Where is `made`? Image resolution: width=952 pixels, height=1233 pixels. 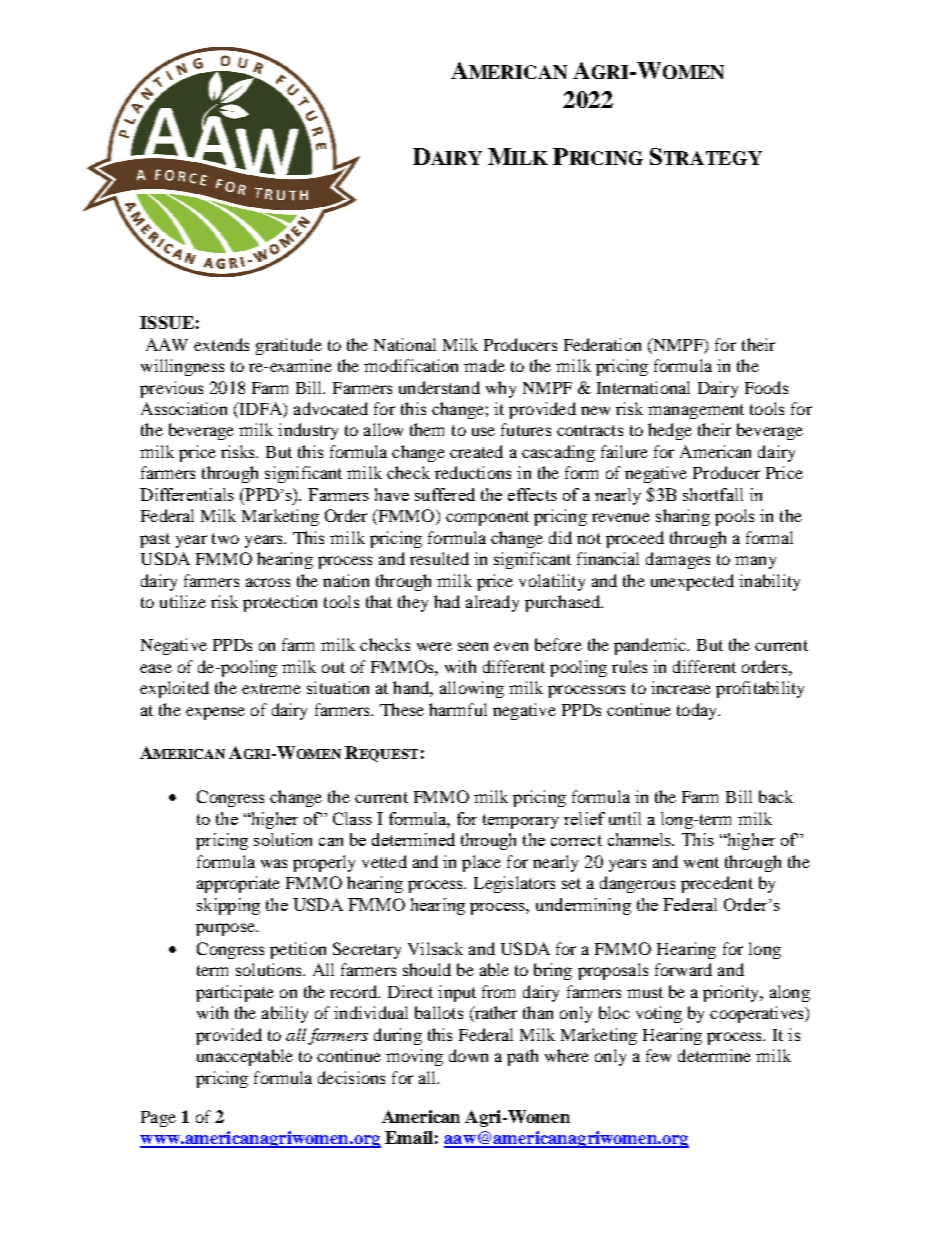 made is located at coordinates (484, 365).
